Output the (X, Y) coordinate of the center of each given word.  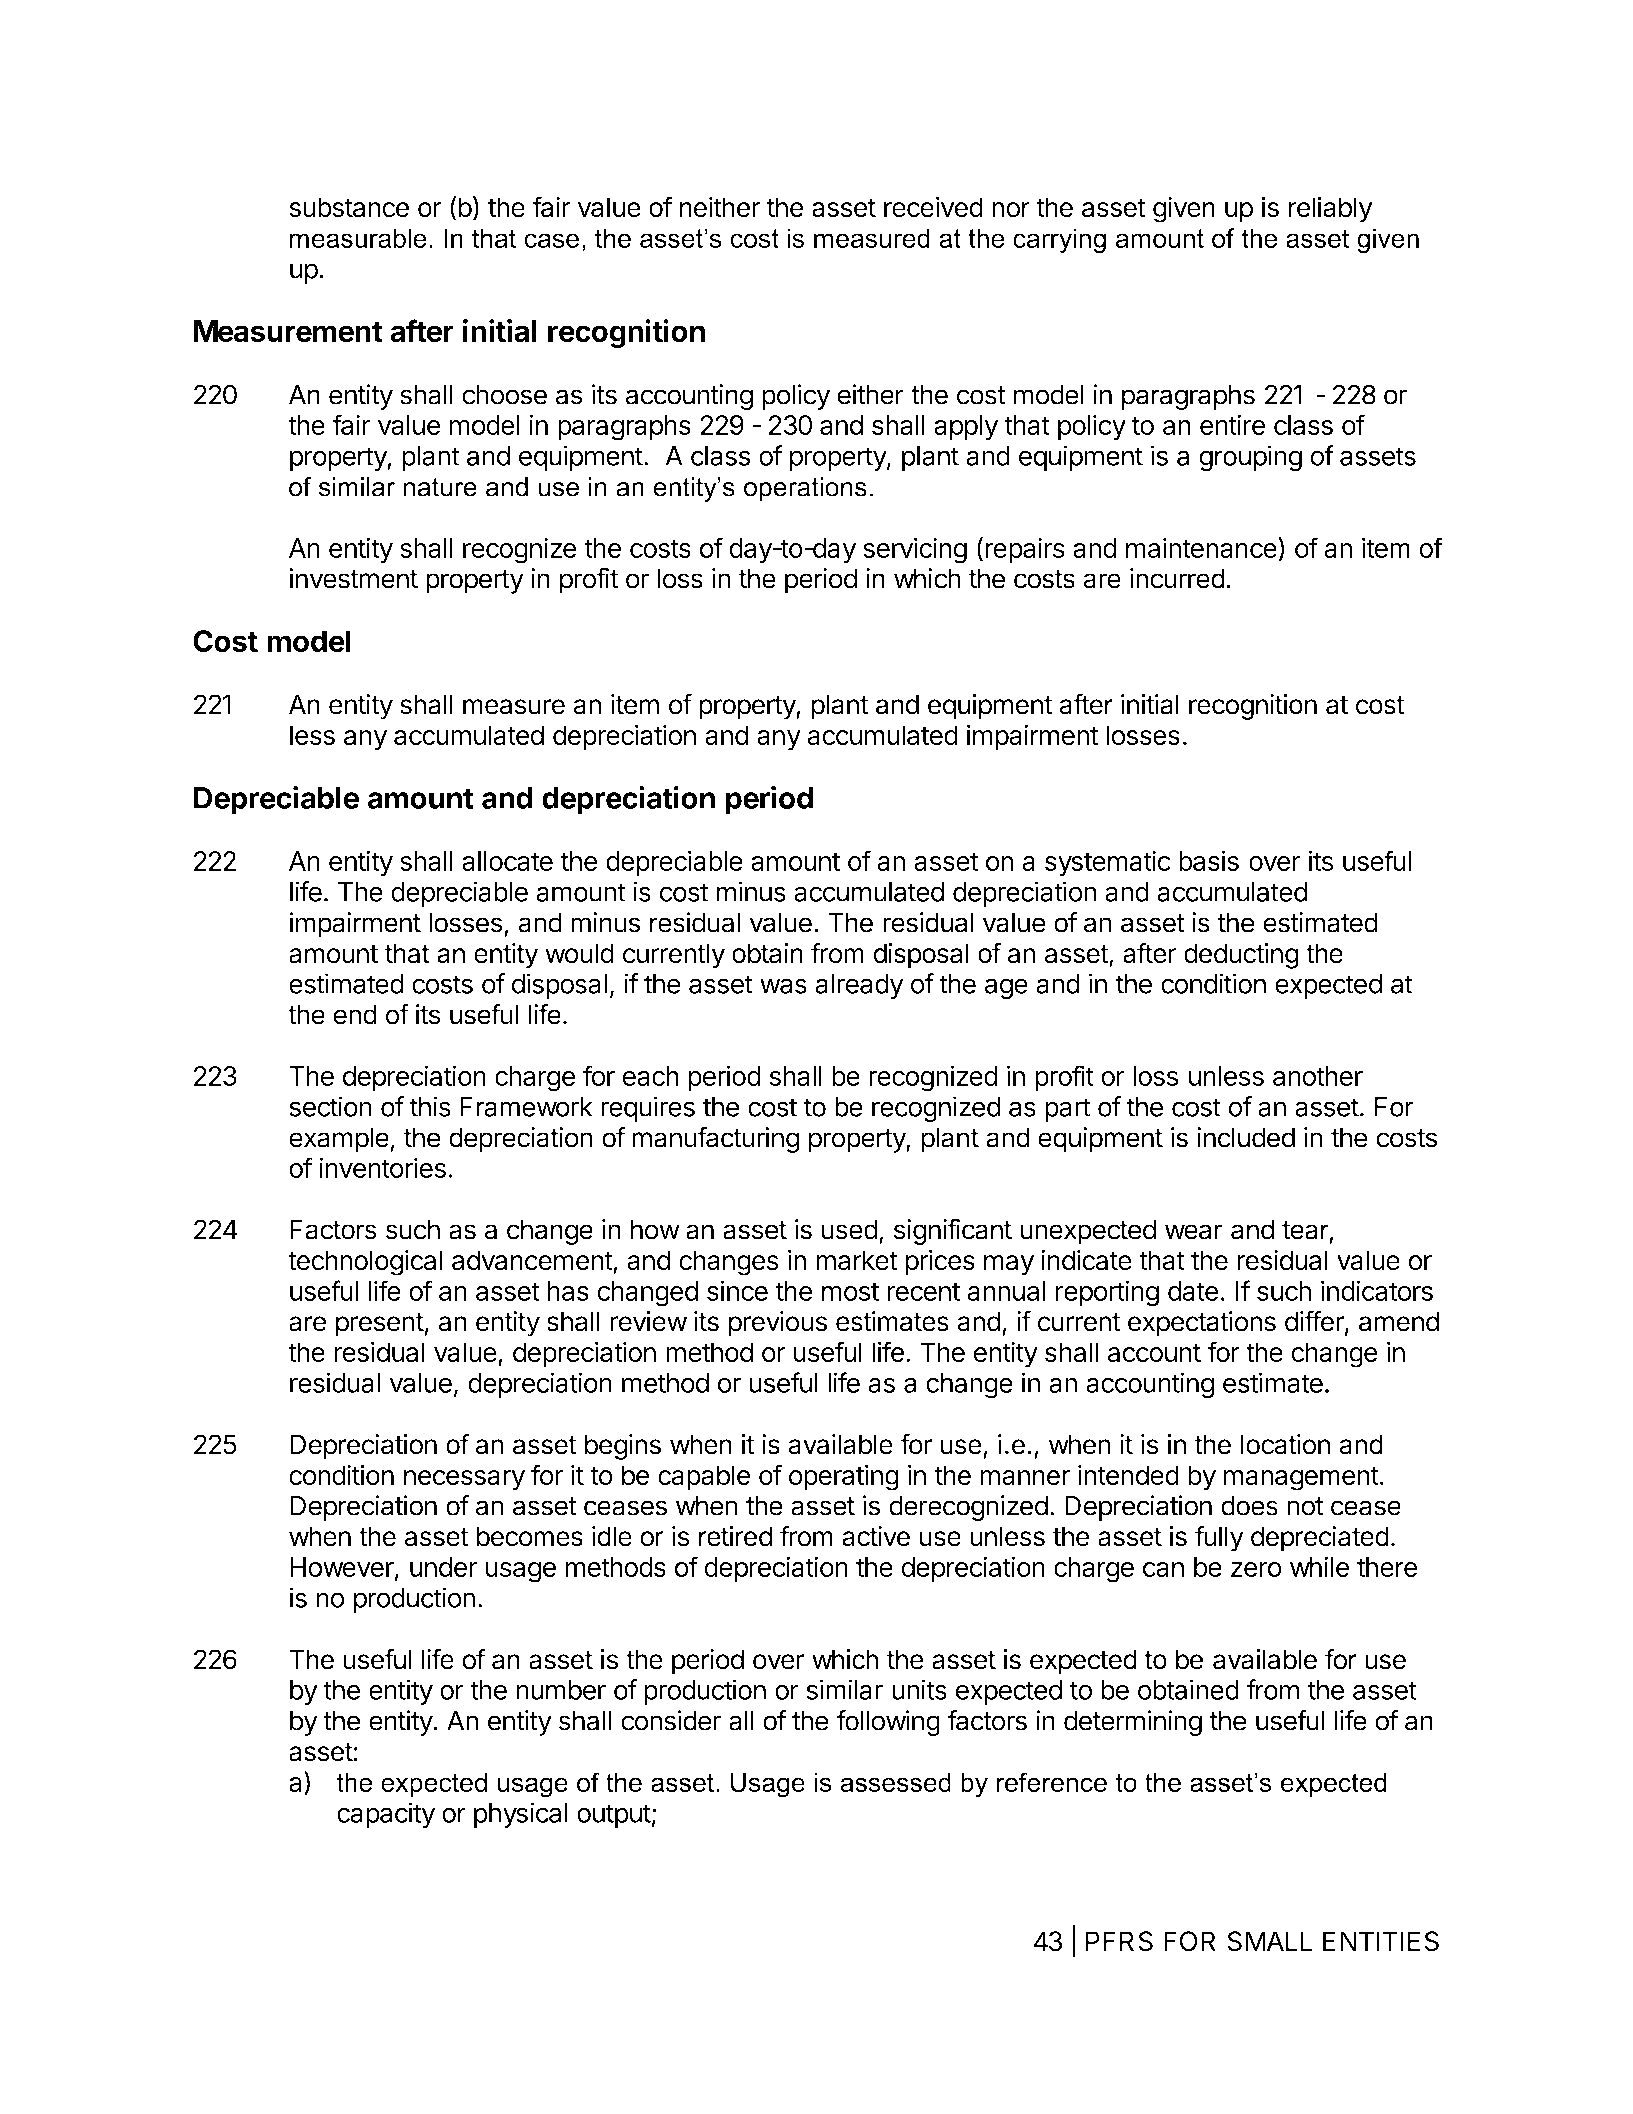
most (850, 1291)
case (551, 240)
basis (1209, 860)
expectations (1202, 1324)
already (859, 986)
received (933, 207)
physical (521, 1815)
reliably (1331, 210)
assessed (895, 1782)
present (380, 1325)
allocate (507, 861)
